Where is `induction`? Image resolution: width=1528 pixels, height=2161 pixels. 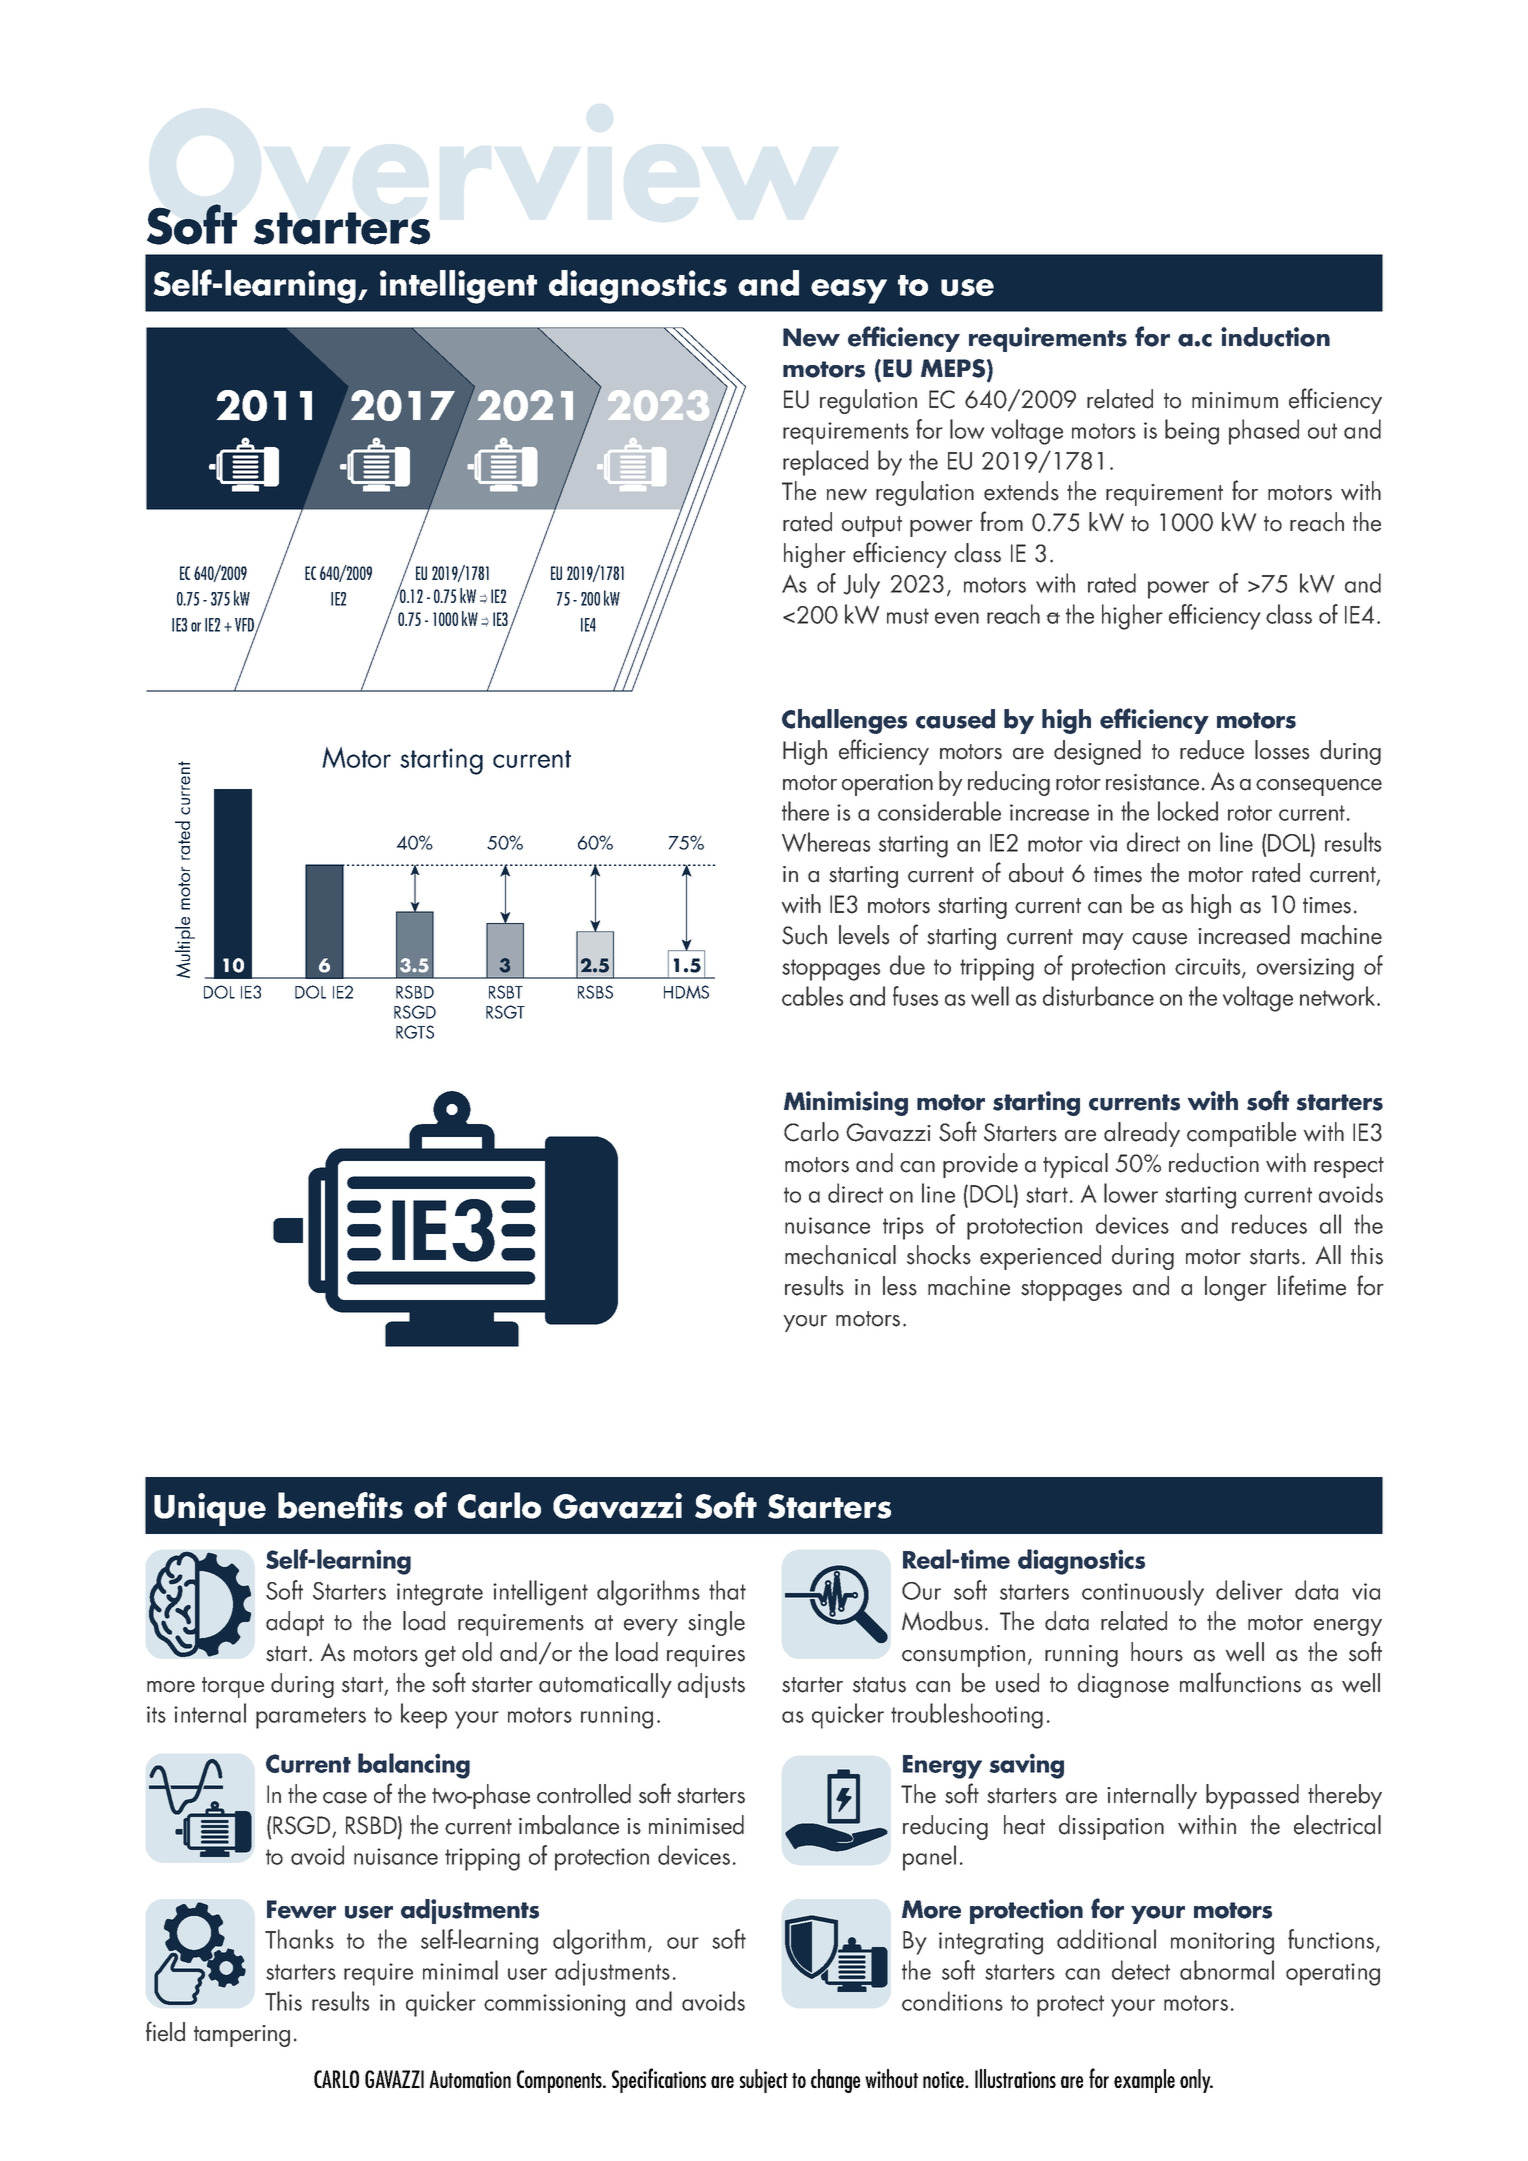 induction is located at coordinates (1275, 337).
